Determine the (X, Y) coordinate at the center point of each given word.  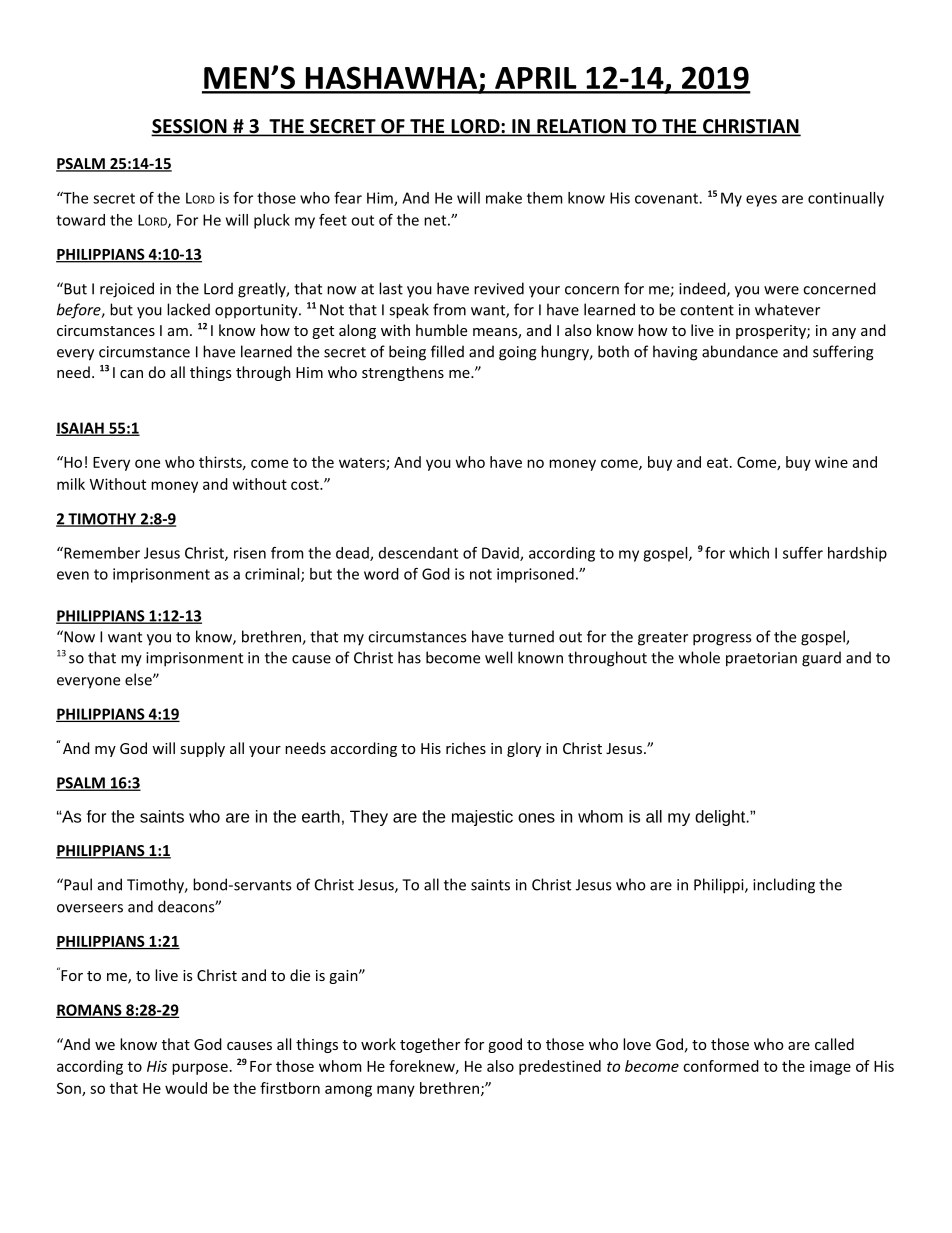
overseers (90, 908)
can (131, 374)
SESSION (190, 127)
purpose (200, 1069)
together (430, 1045)
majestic (482, 818)
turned (531, 636)
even (73, 575)
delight (721, 818)
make (504, 198)
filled (447, 351)
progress (722, 640)
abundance (740, 351)
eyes (761, 201)
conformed (721, 1066)
